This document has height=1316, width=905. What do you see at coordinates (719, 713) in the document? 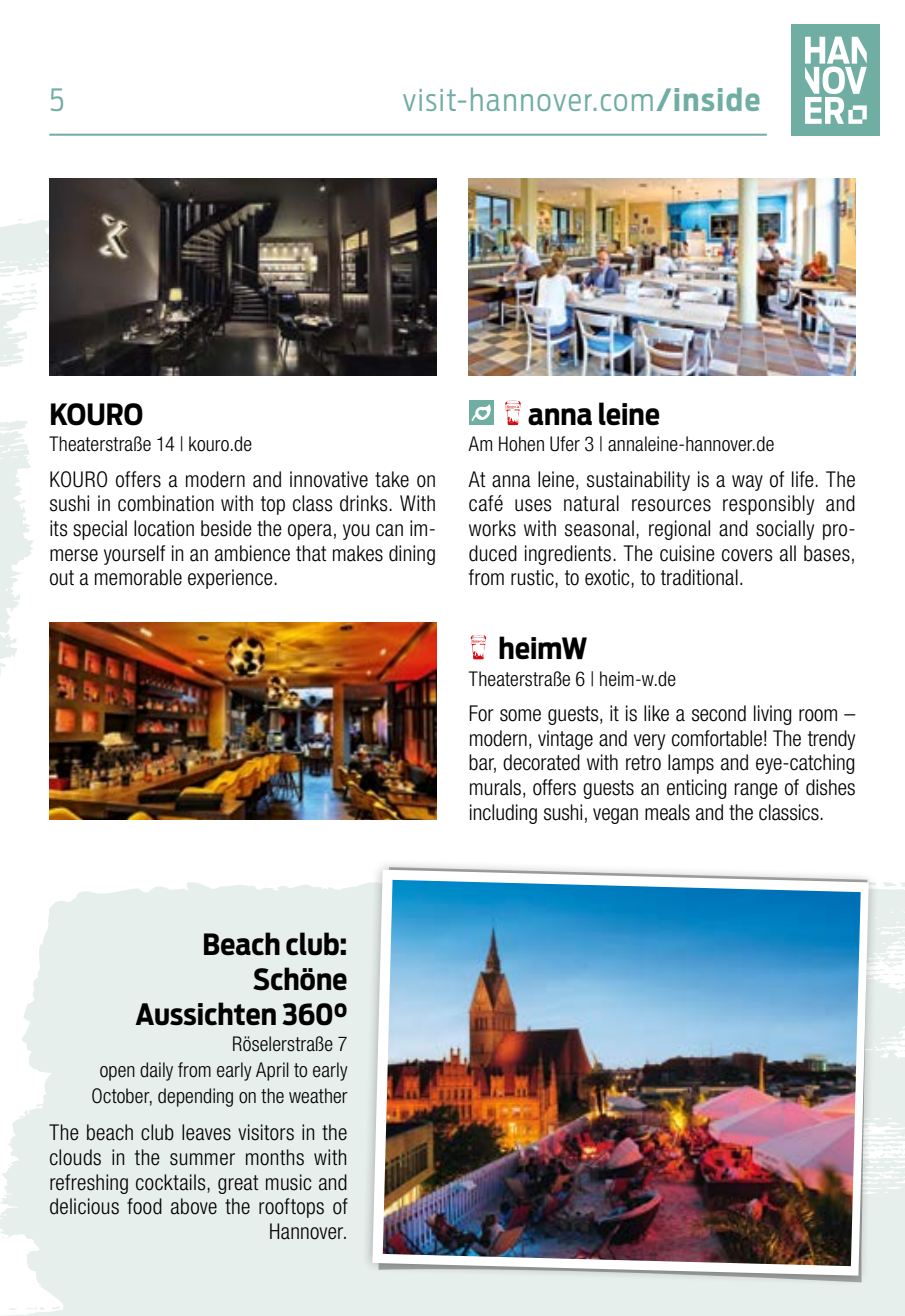
I see `second` at bounding box center [719, 713].
